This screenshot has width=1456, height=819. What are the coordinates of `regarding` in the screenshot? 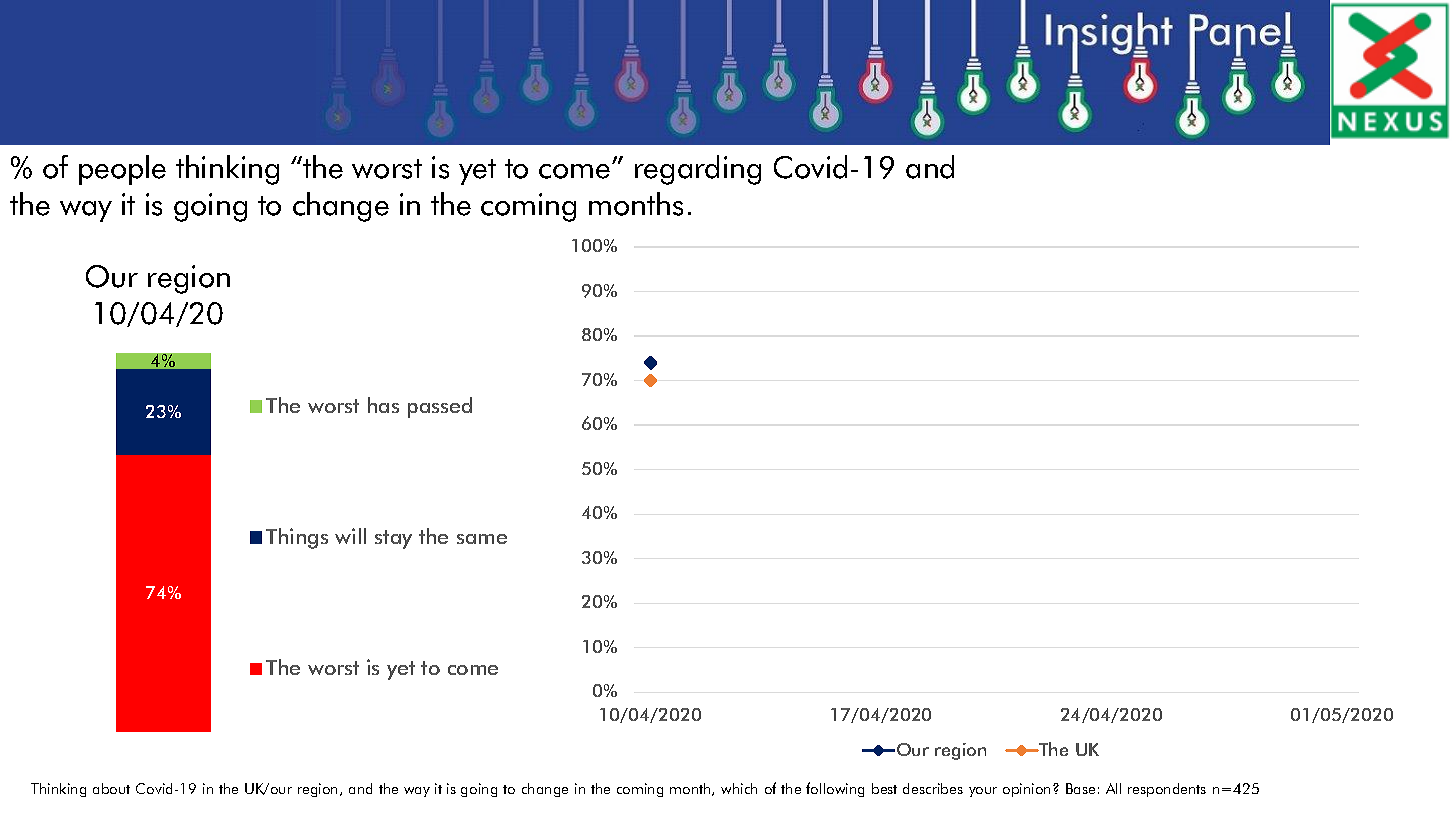 It's located at (698, 170).
